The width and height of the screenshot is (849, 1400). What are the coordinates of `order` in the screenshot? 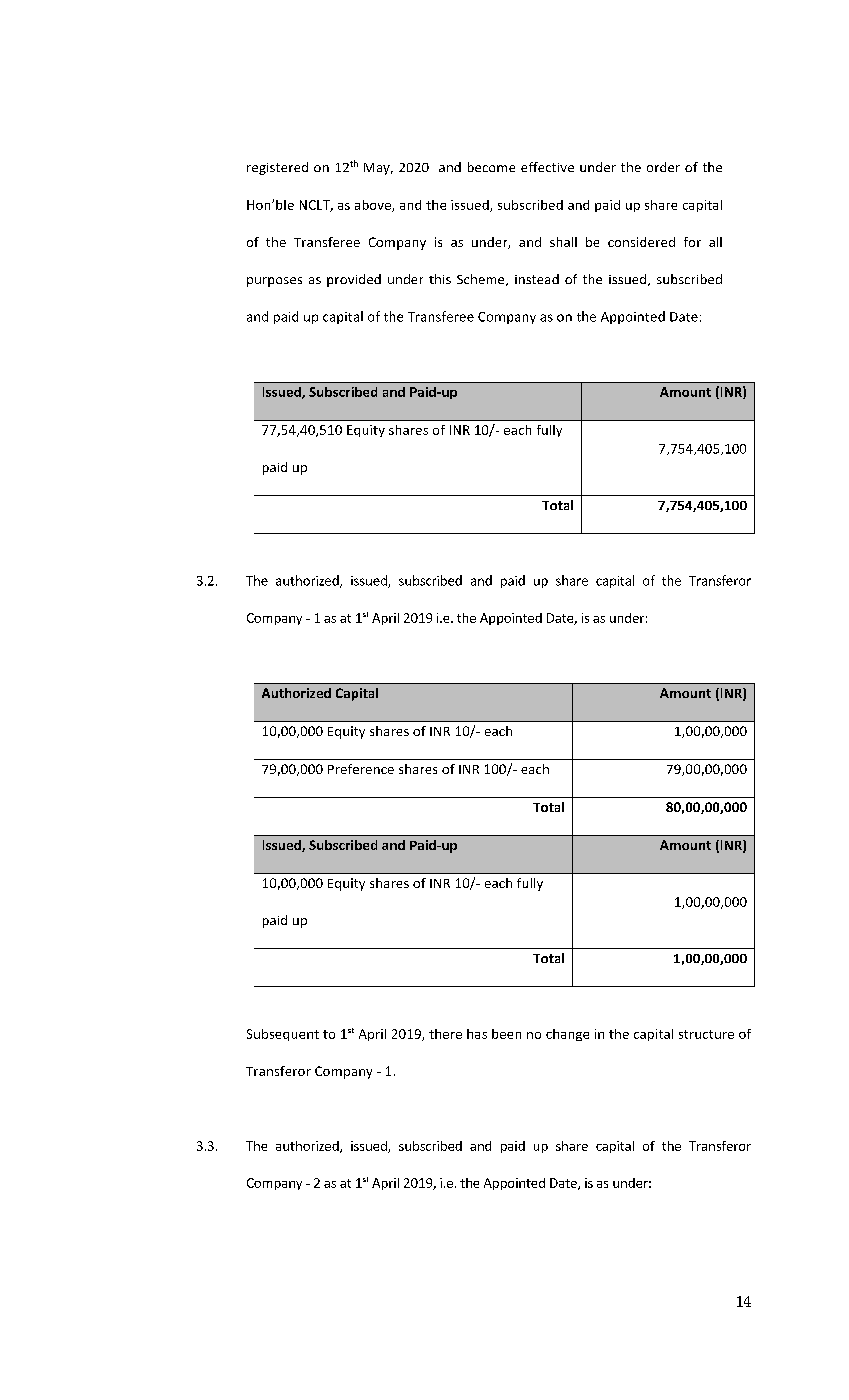 It's located at (663, 167).
